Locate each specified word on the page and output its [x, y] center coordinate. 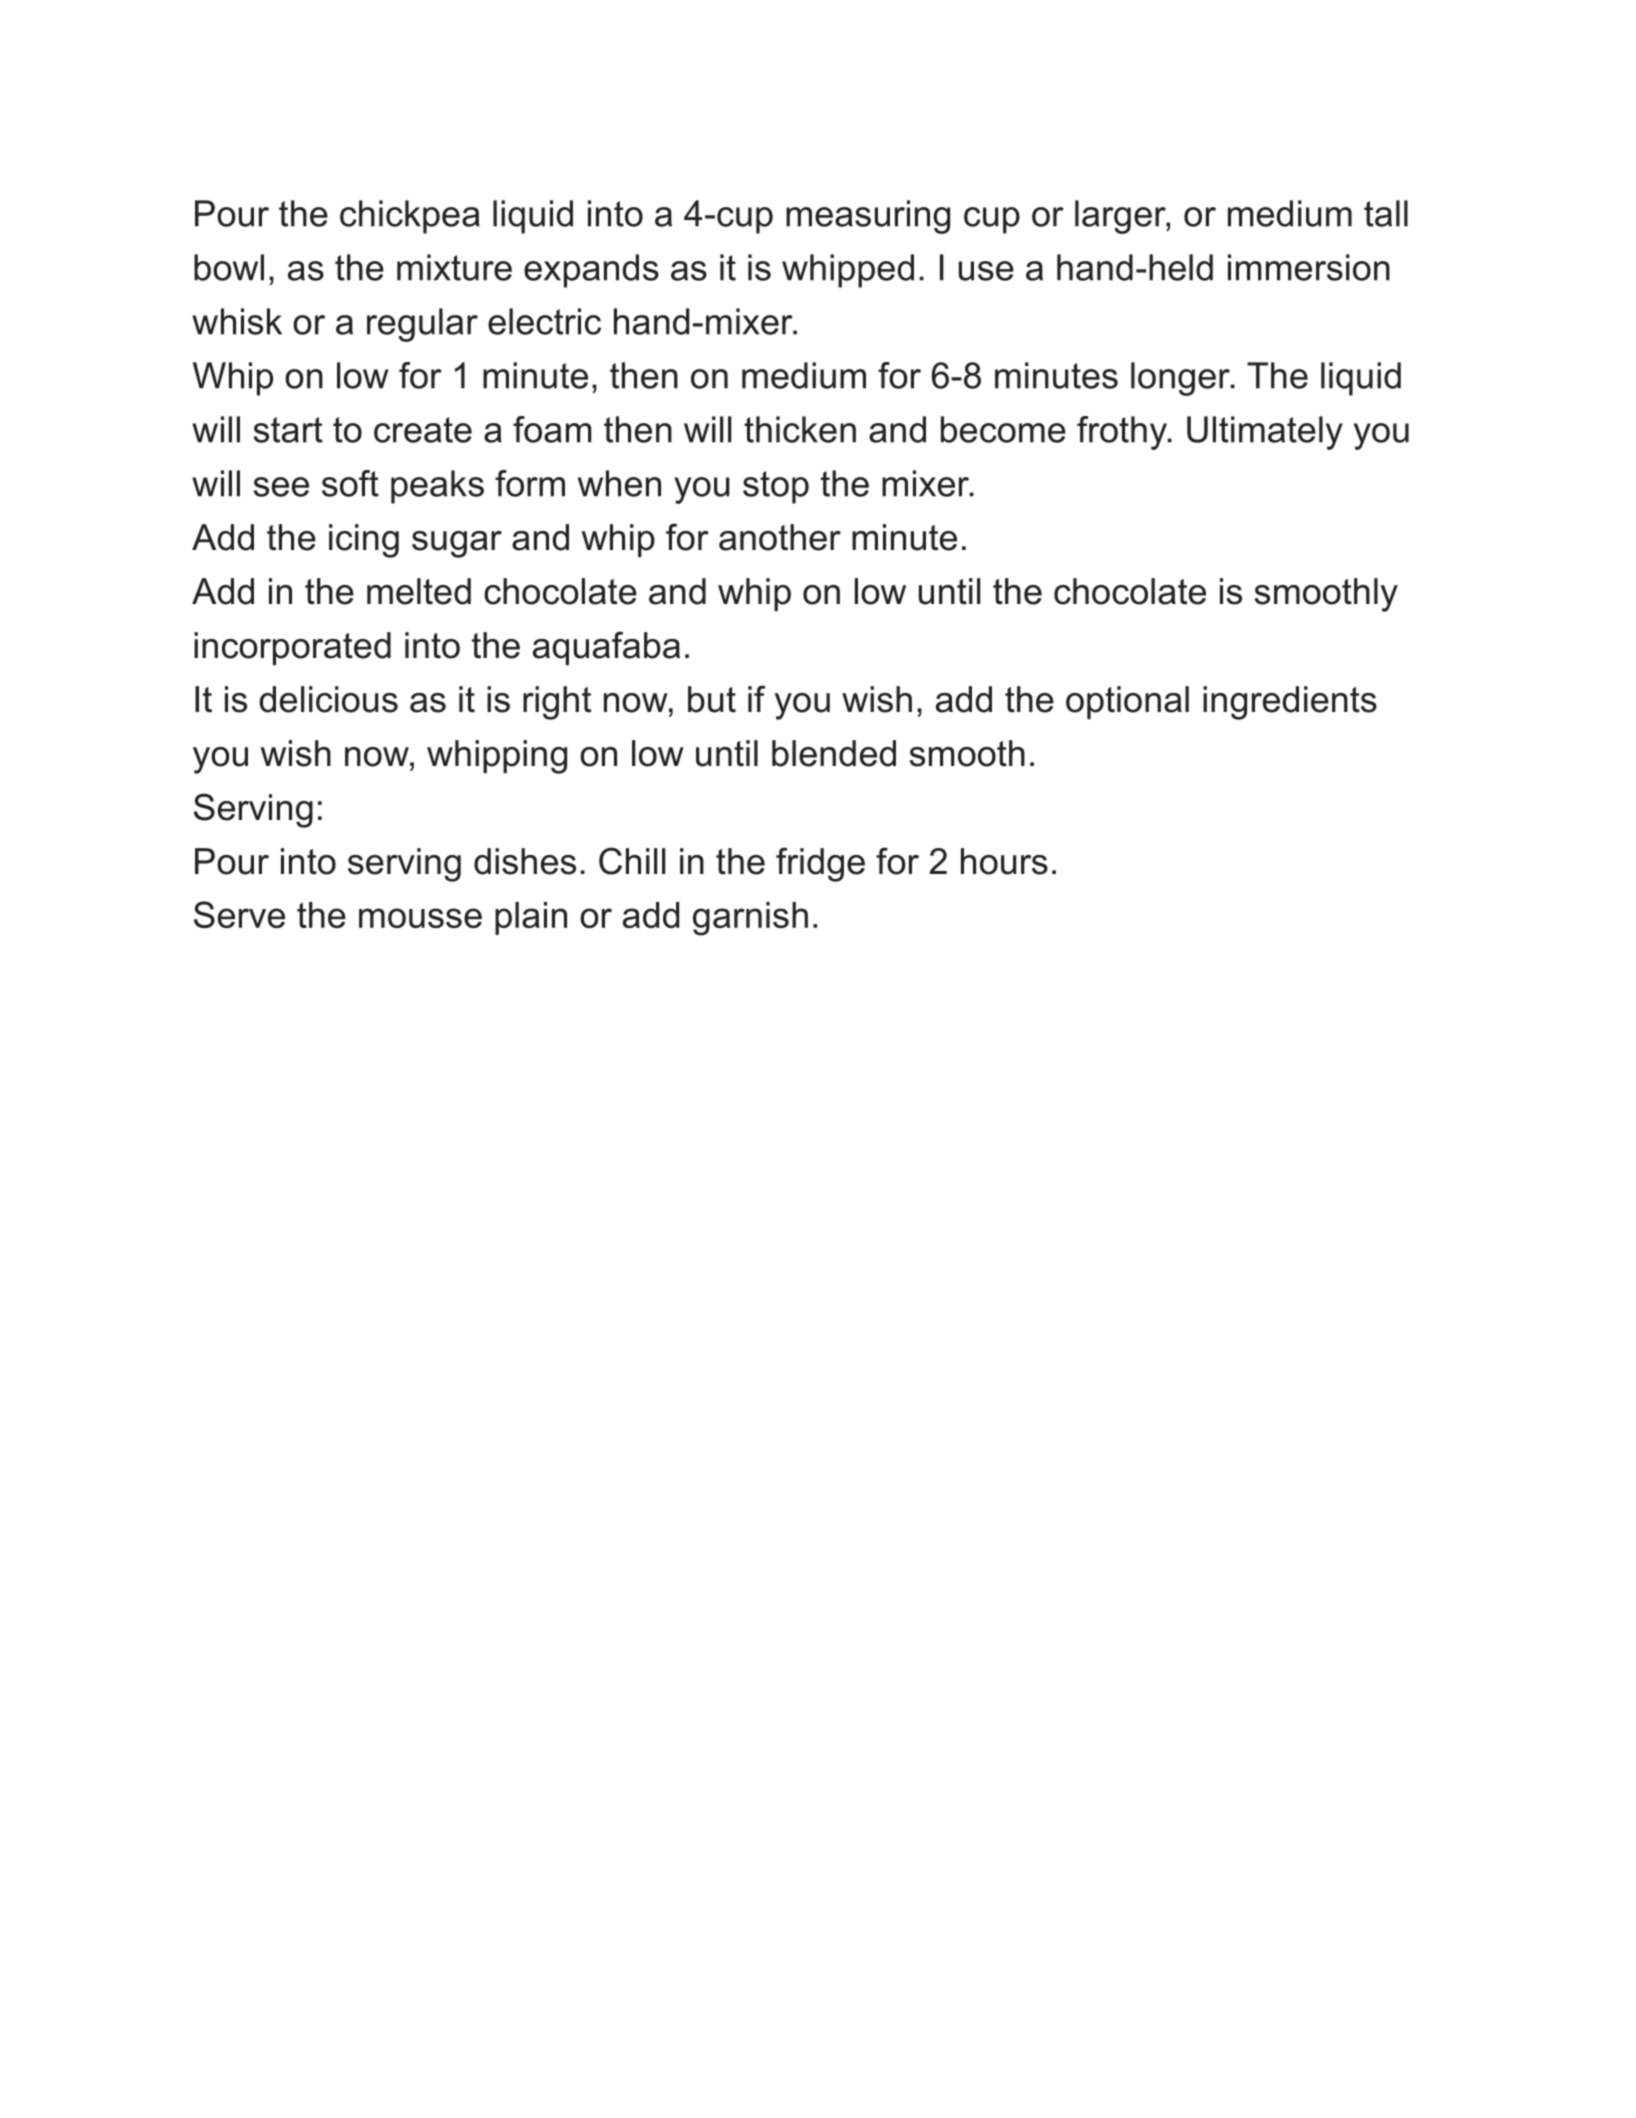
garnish [750, 919]
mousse [420, 918]
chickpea [410, 217]
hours [1004, 861]
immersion [1309, 267]
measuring [868, 217]
